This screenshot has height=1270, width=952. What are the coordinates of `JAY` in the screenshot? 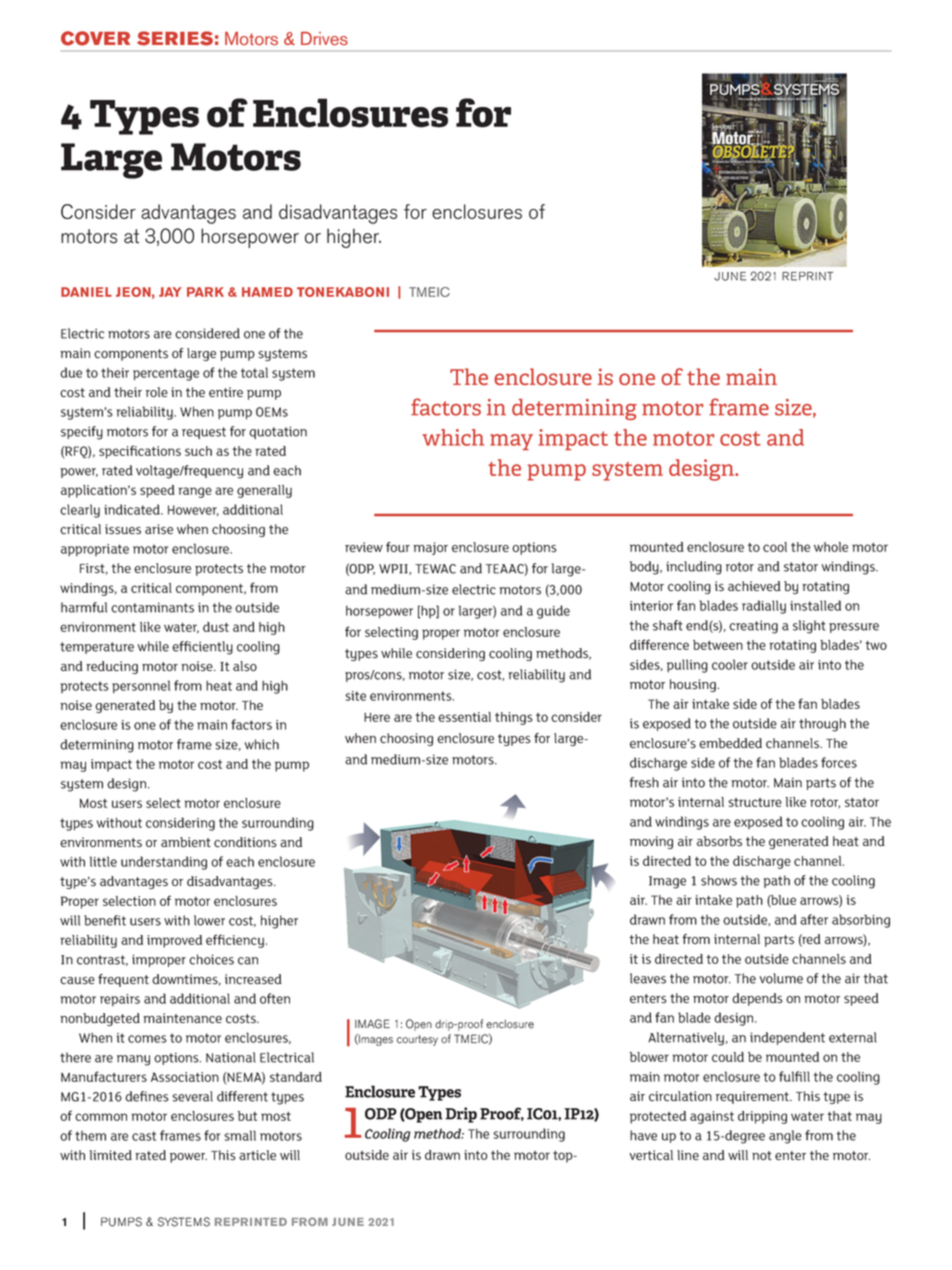 It's located at (170, 292).
